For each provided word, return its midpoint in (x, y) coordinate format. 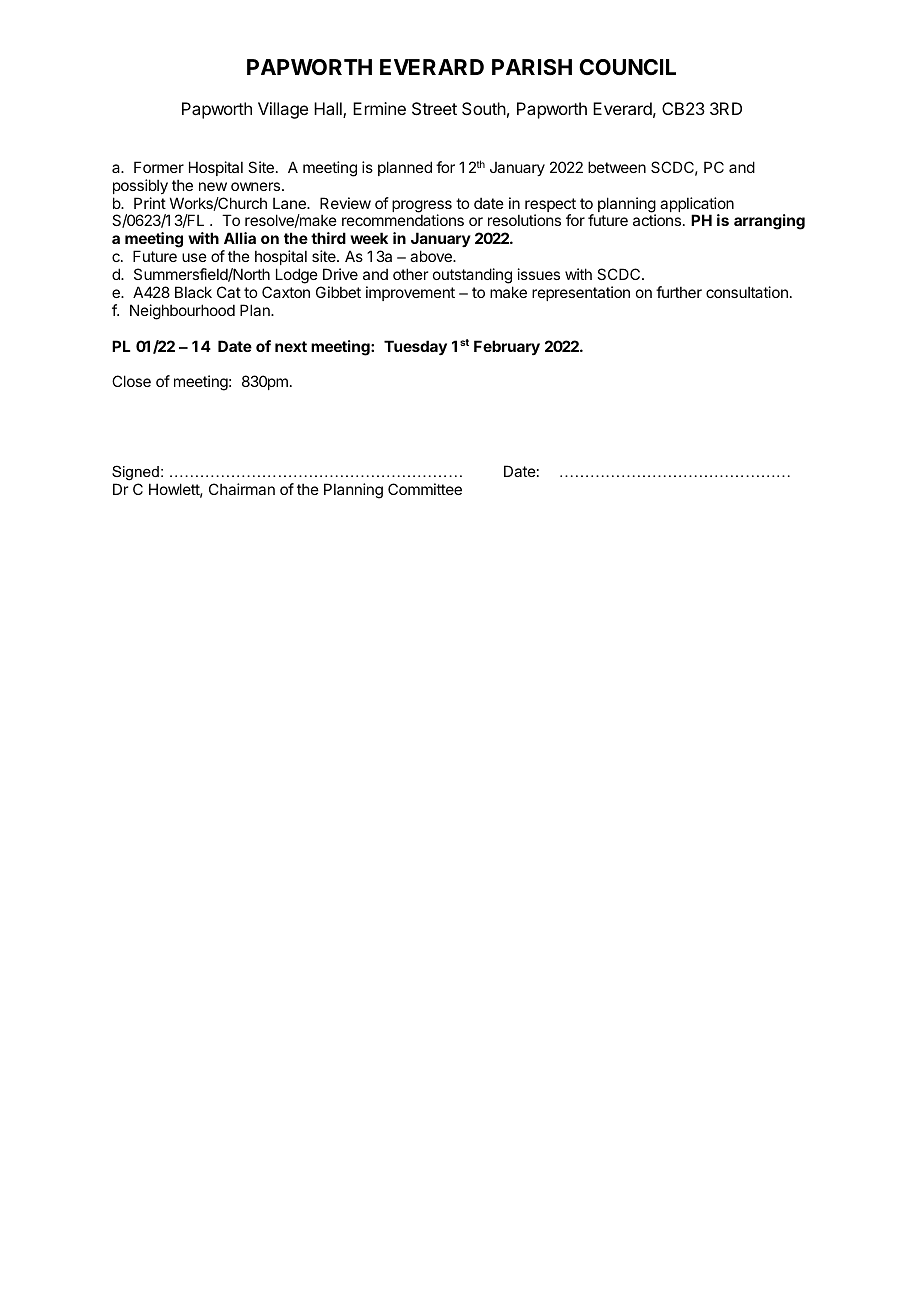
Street (434, 108)
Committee (425, 489)
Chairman (242, 489)
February (507, 347)
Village (283, 110)
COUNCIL (627, 67)
